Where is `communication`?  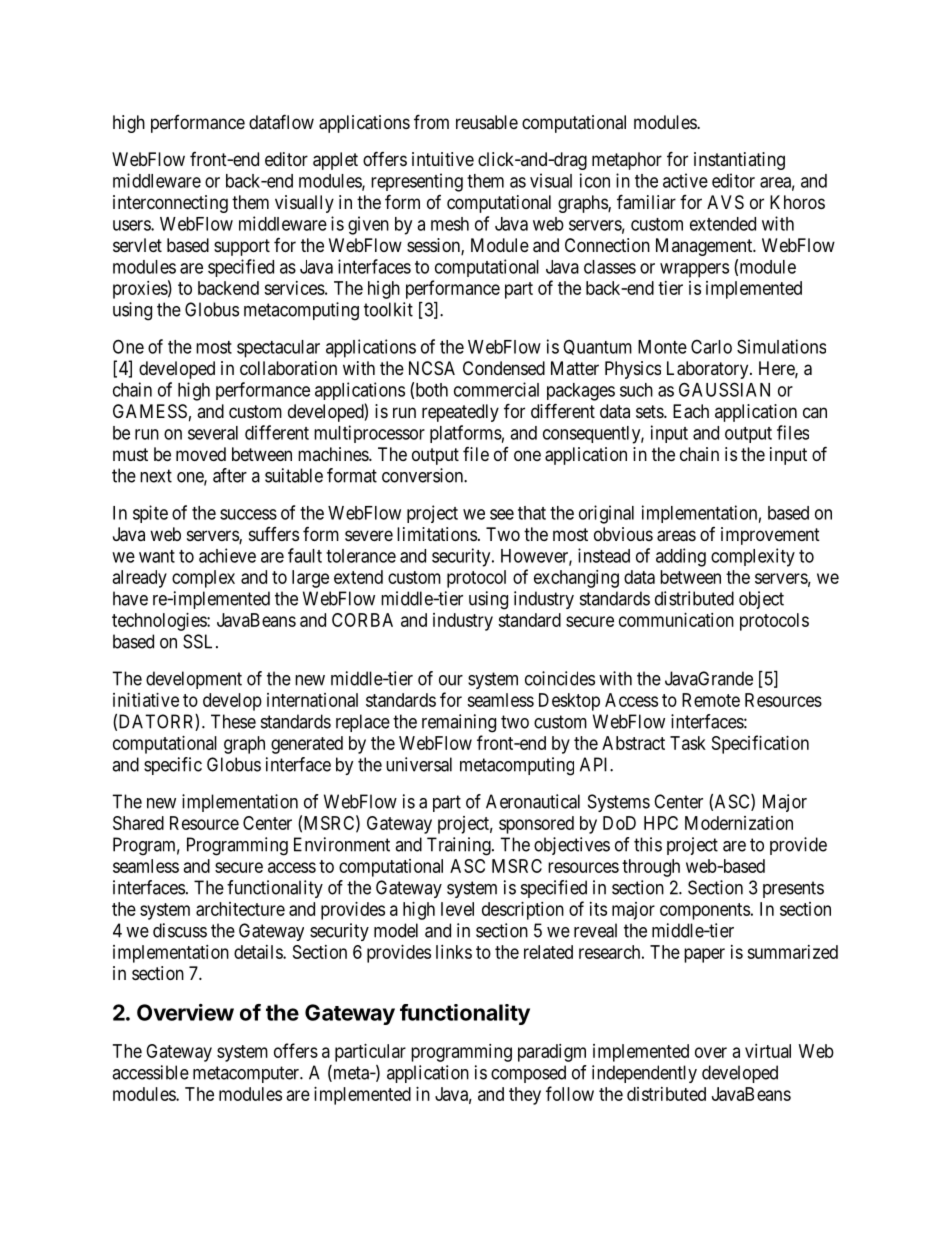 communication is located at coordinates (676, 620).
